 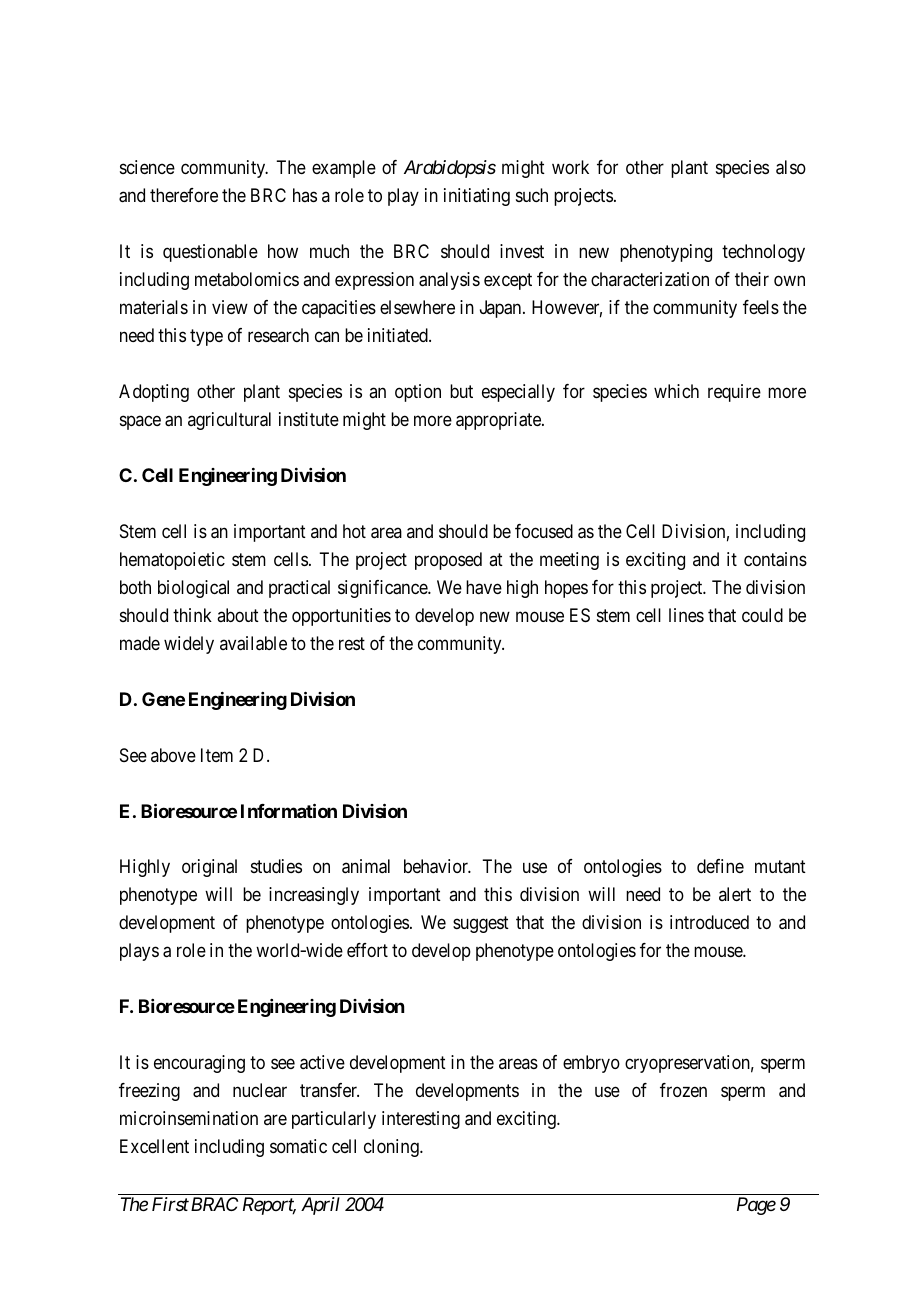 What do you see at coordinates (217, 755) in the page?
I see `Item` at bounding box center [217, 755].
